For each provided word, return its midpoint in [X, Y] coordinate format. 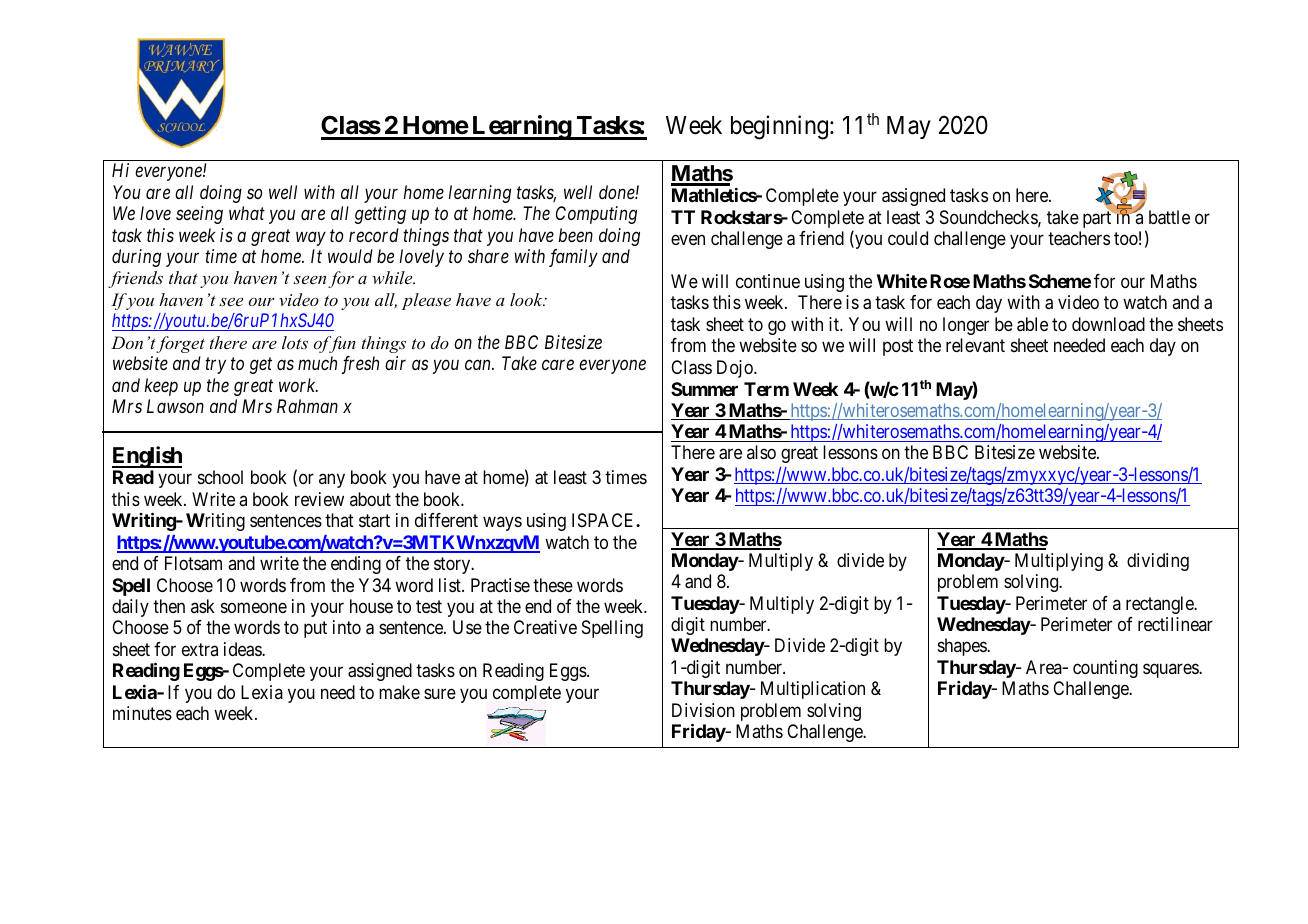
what [247, 213]
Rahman [307, 406]
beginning [781, 127]
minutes [142, 713]
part [1098, 219]
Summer [704, 389]
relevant [975, 345]
